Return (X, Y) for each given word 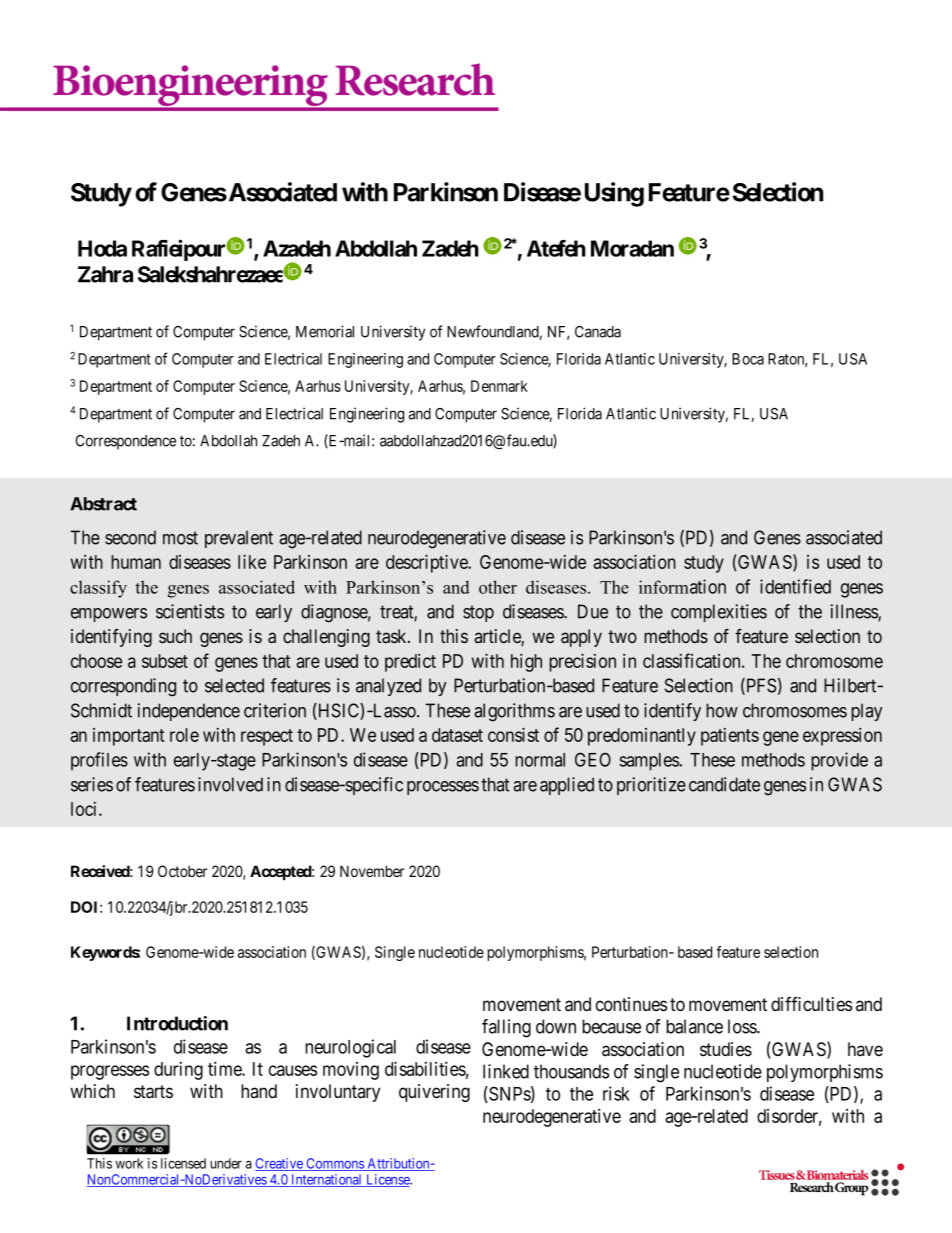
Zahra (105, 274)
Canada (598, 332)
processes (443, 788)
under (226, 1163)
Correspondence (126, 442)
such (175, 636)
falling (506, 1028)
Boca (748, 359)
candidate (724, 784)
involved (230, 784)
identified (795, 586)
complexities (719, 613)
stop (478, 613)
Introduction (177, 1023)
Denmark (499, 386)
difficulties (811, 1004)
